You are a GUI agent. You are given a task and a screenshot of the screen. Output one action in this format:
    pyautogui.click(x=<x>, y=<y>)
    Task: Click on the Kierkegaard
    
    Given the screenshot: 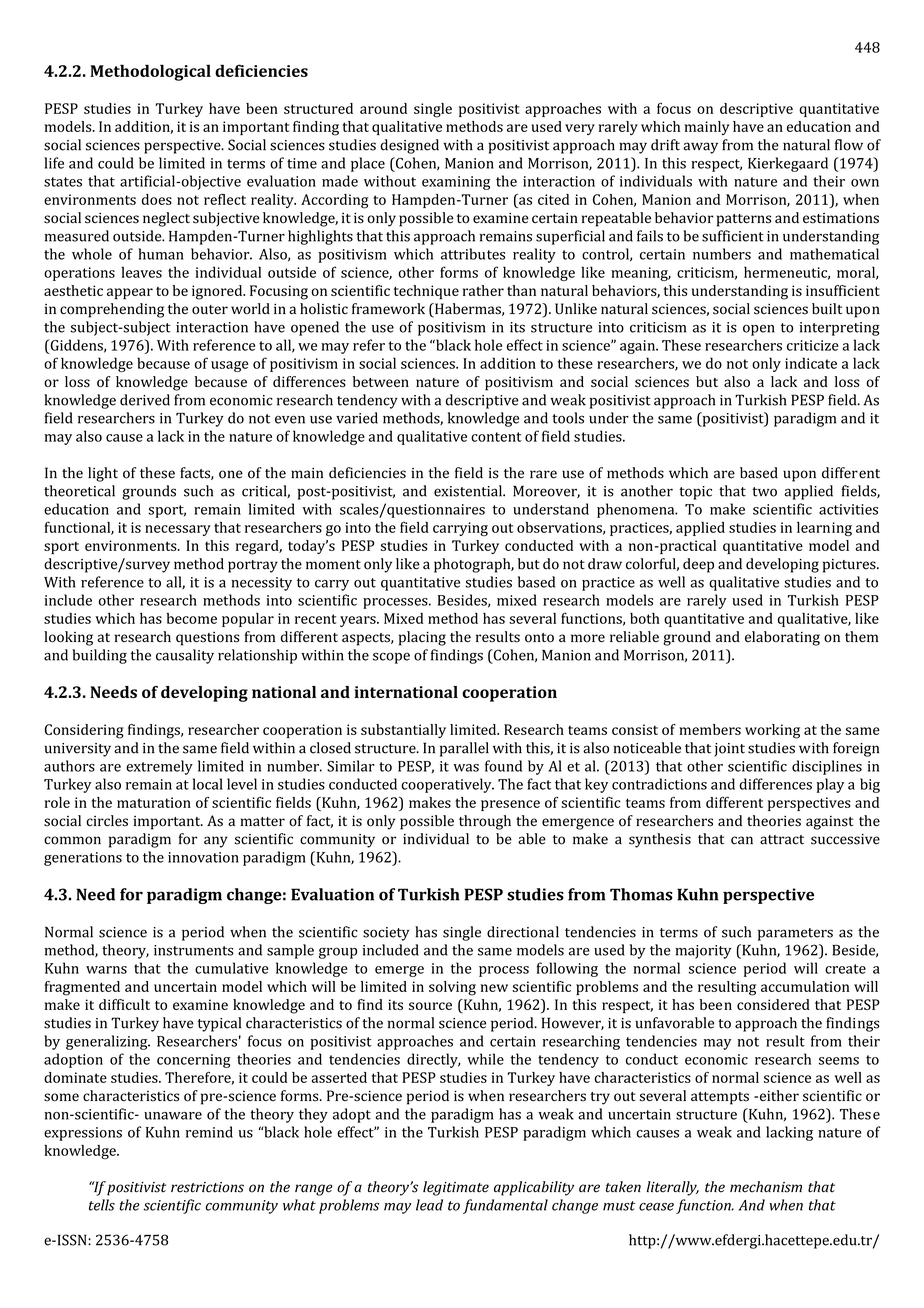 What is the action you would take?
    pyautogui.click(x=788, y=164)
